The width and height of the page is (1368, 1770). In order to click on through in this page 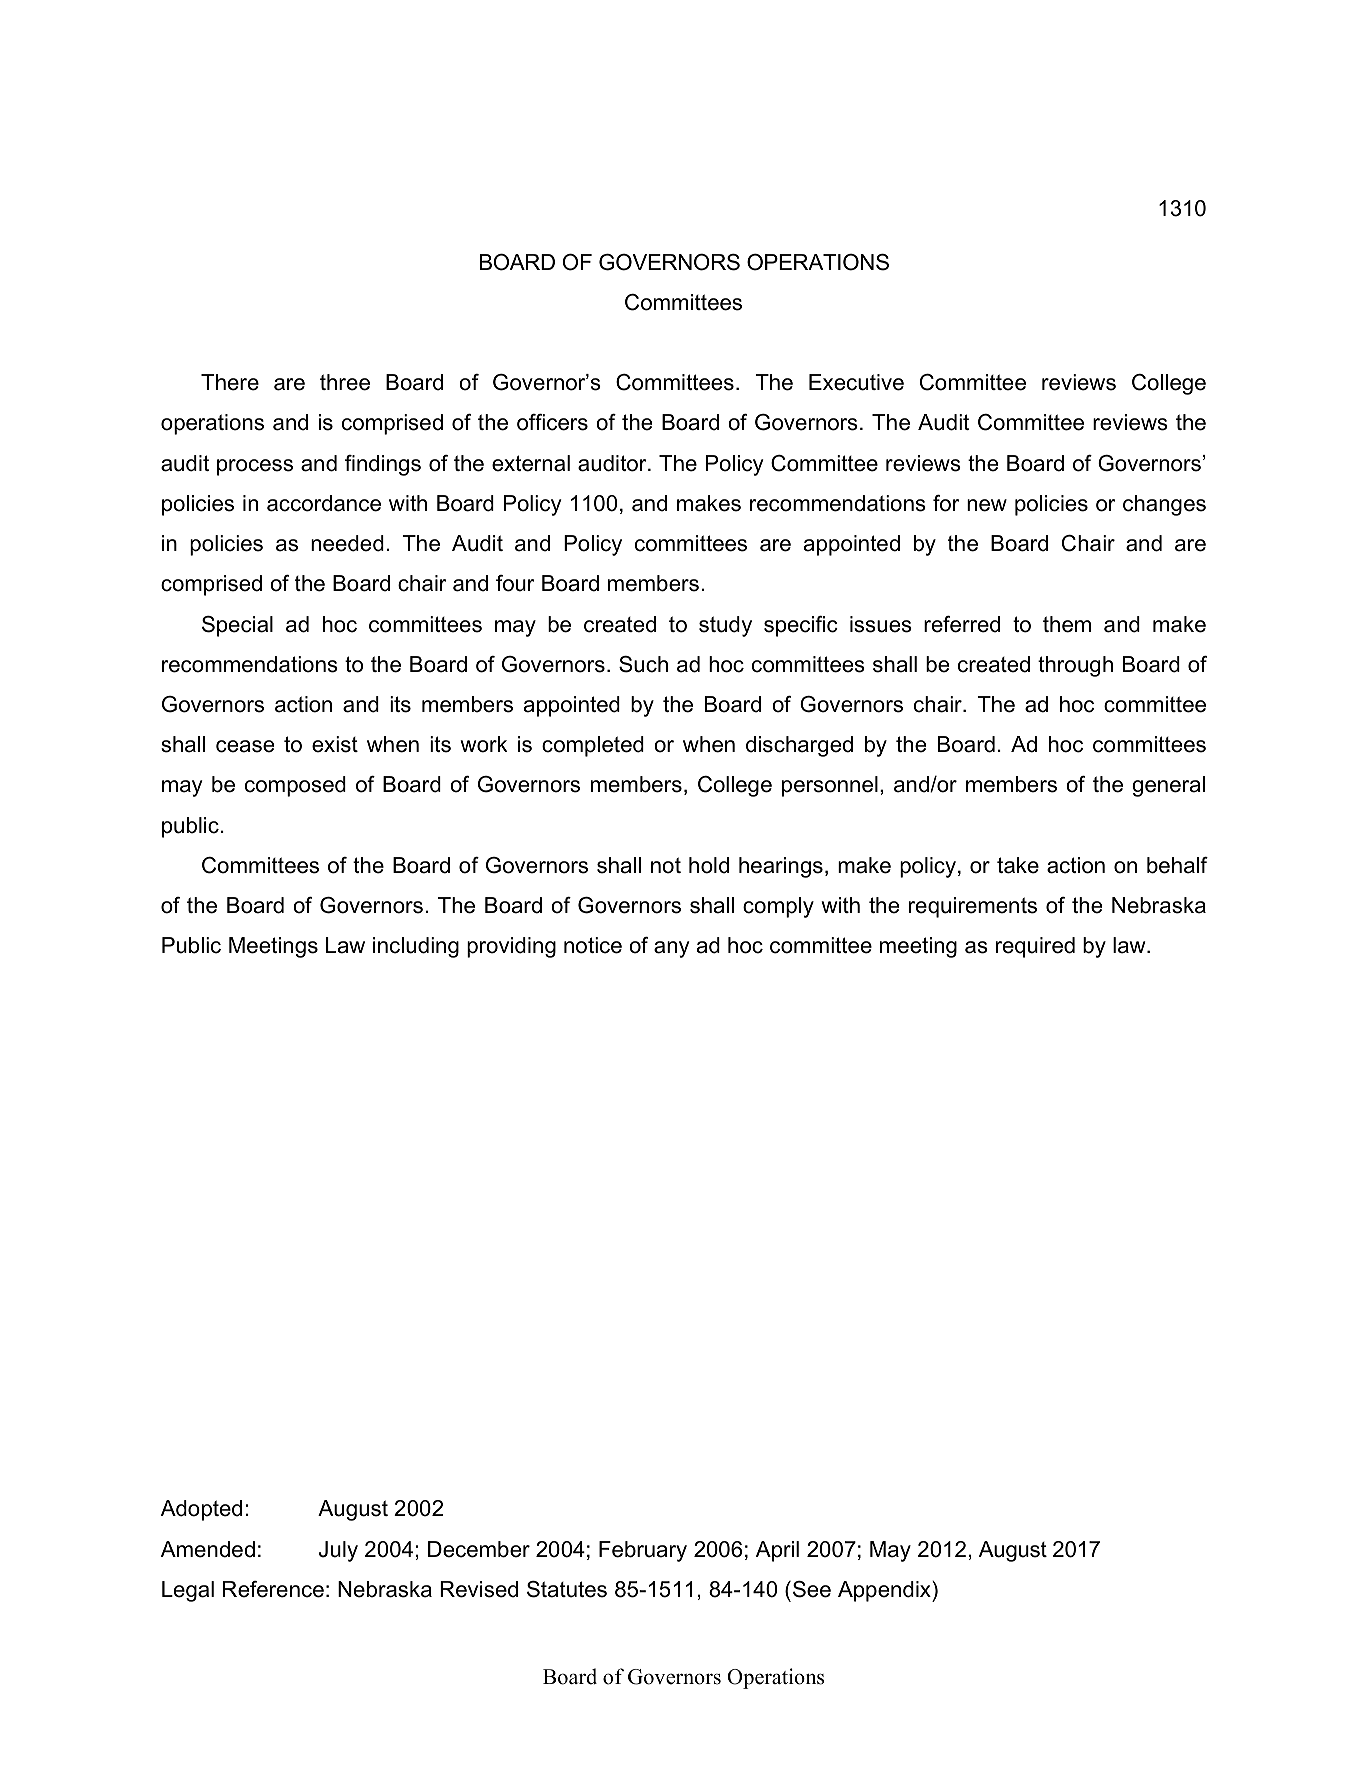, I will do `click(1075, 666)`.
